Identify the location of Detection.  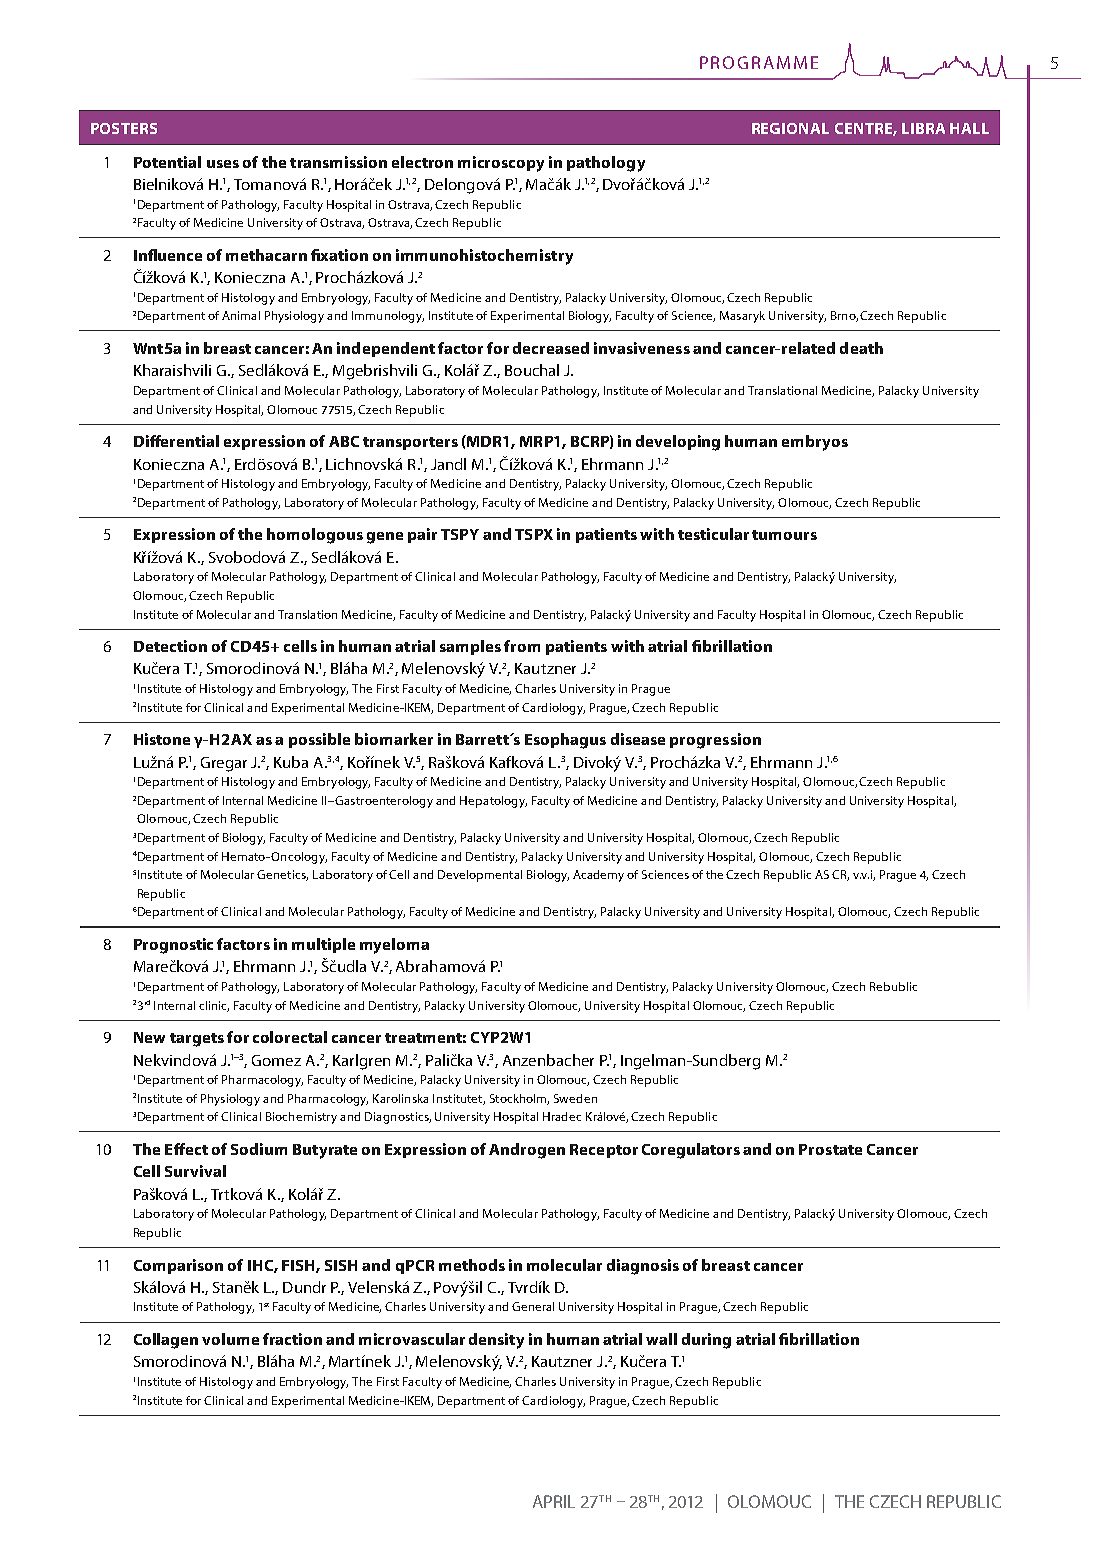
(170, 646).
